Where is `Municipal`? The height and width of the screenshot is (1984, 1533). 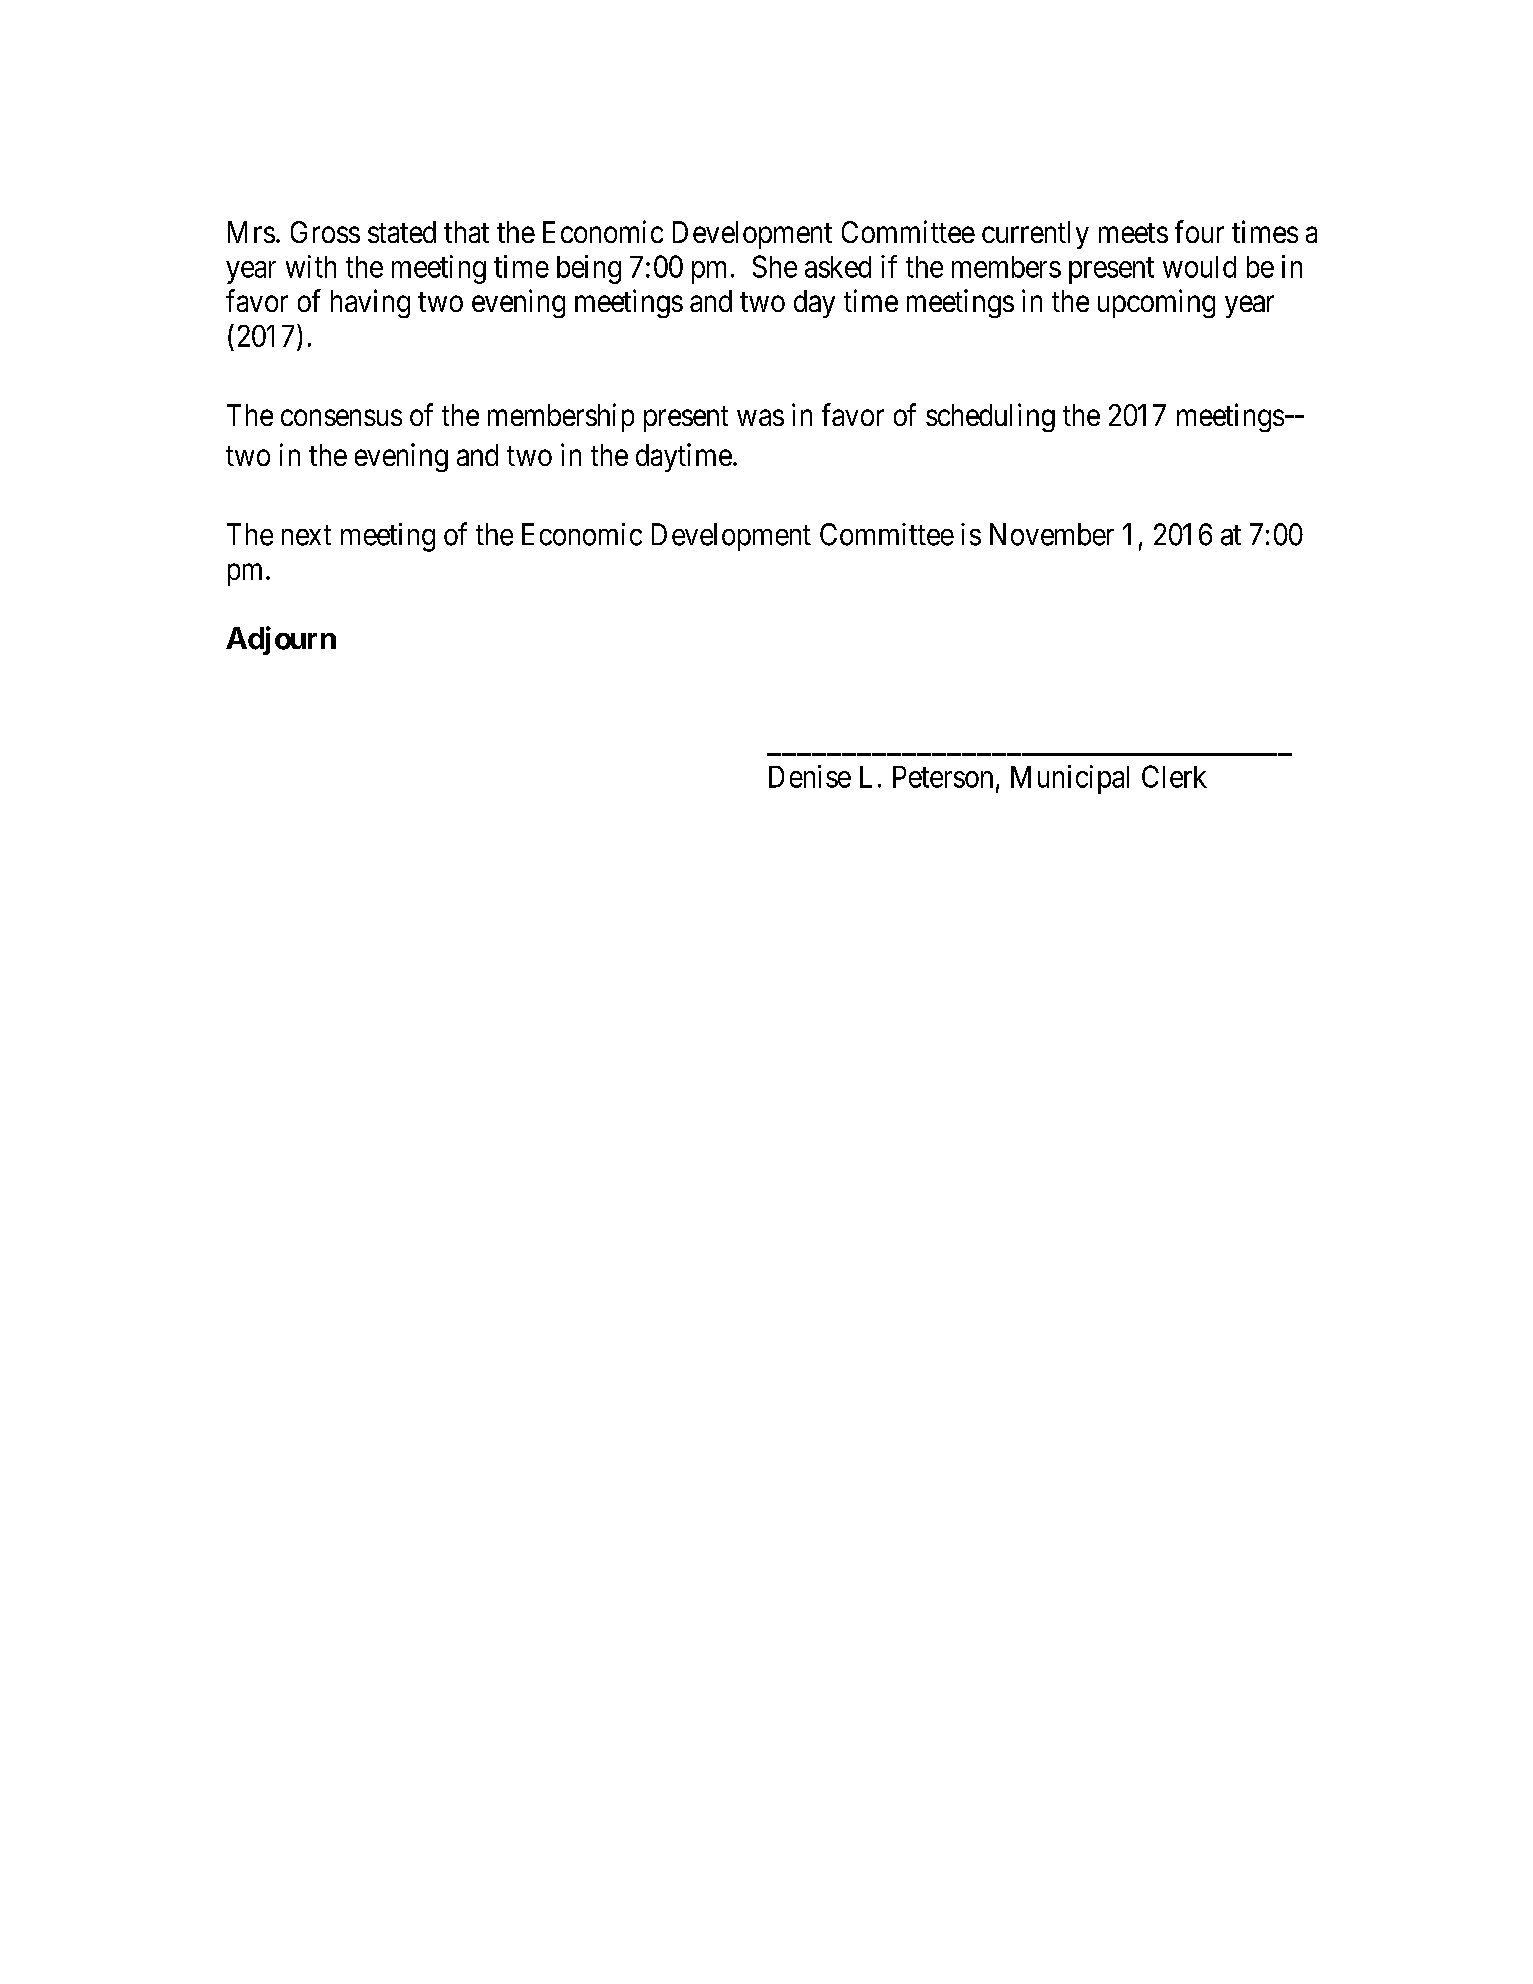 Municipal is located at coordinates (1070, 779).
